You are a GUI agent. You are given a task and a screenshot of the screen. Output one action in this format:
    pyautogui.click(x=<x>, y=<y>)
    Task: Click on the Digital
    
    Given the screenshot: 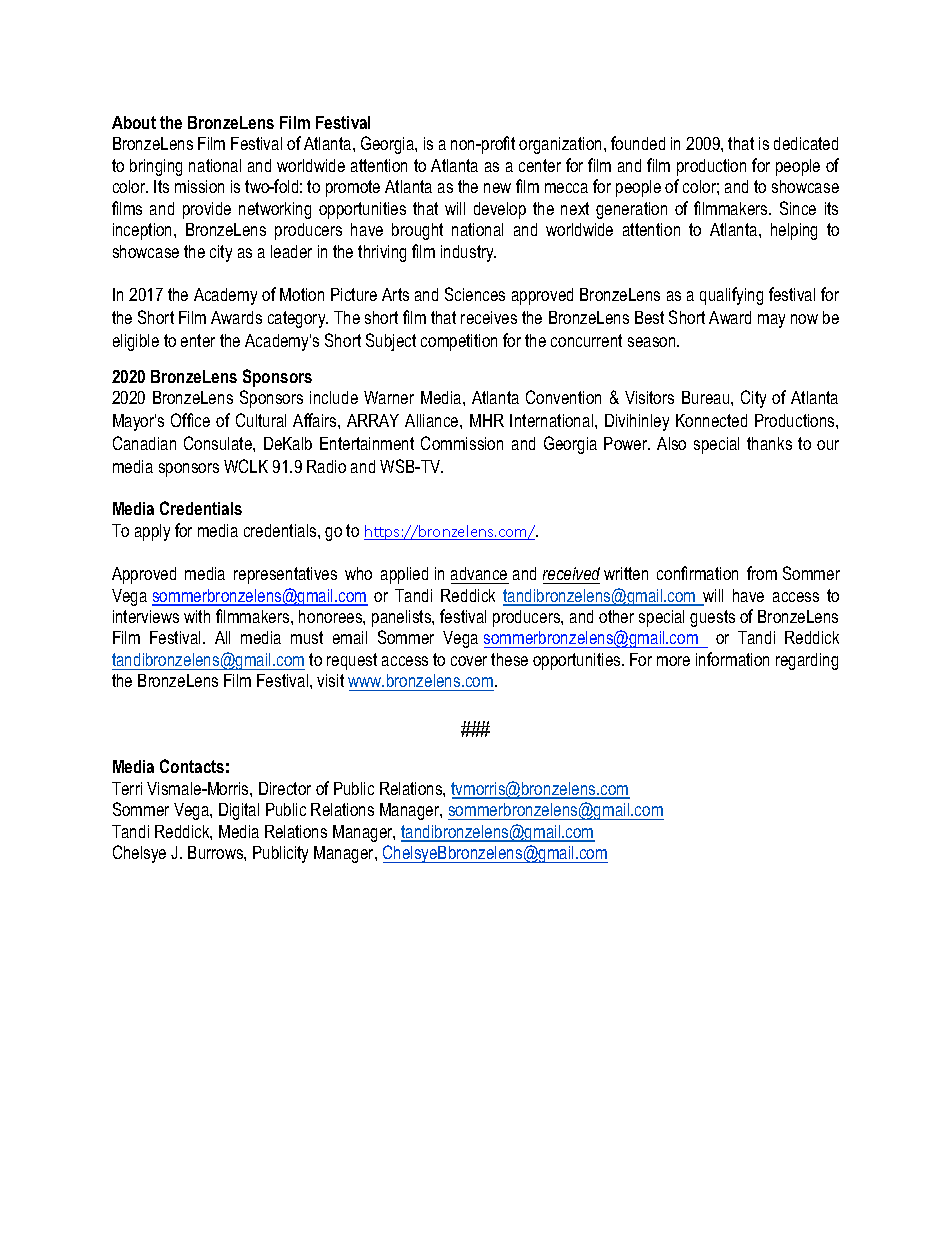 What is the action you would take?
    pyautogui.click(x=239, y=811)
